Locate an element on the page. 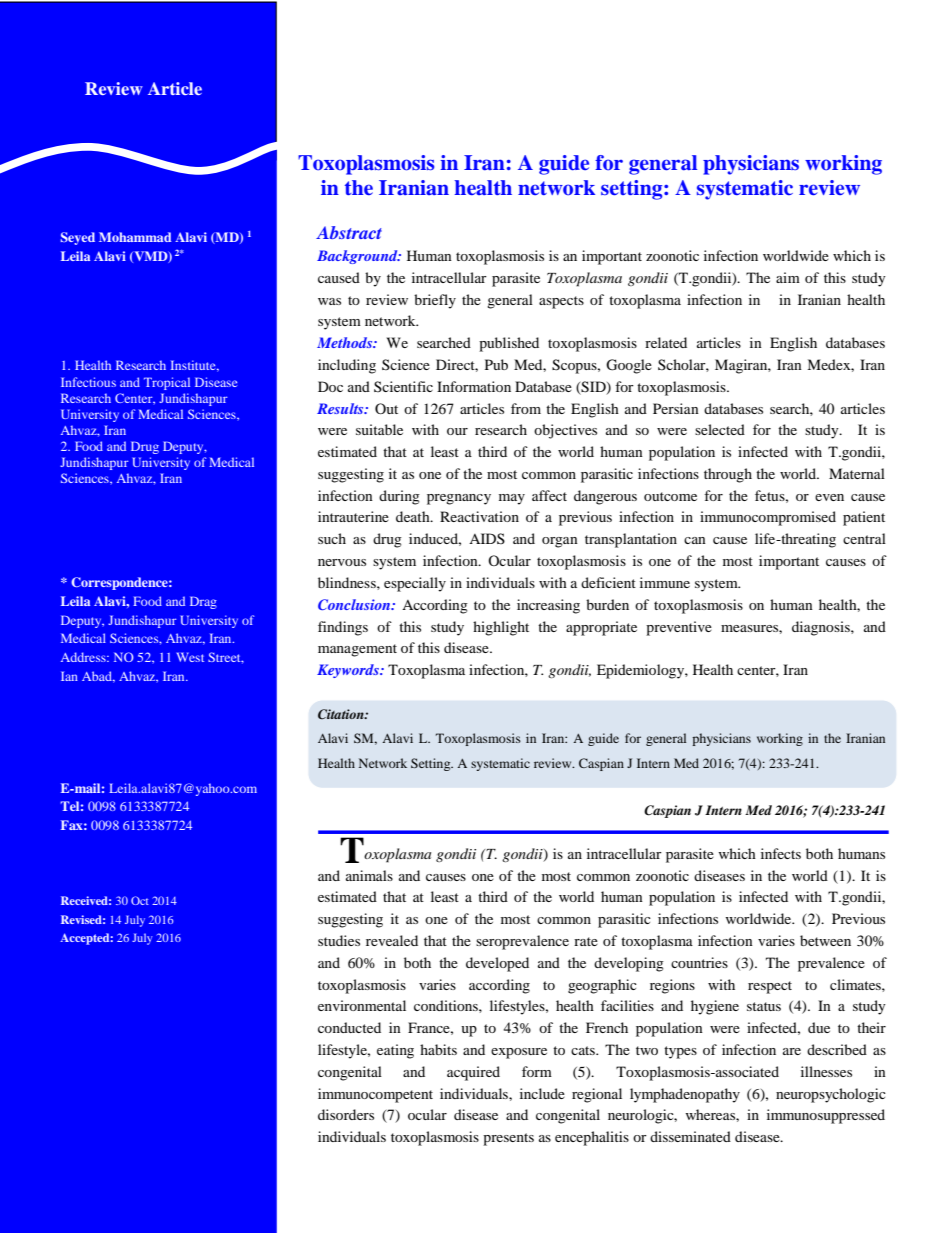 This page has height=1233, width=952. immunocompromised is located at coordinates (768, 518).
